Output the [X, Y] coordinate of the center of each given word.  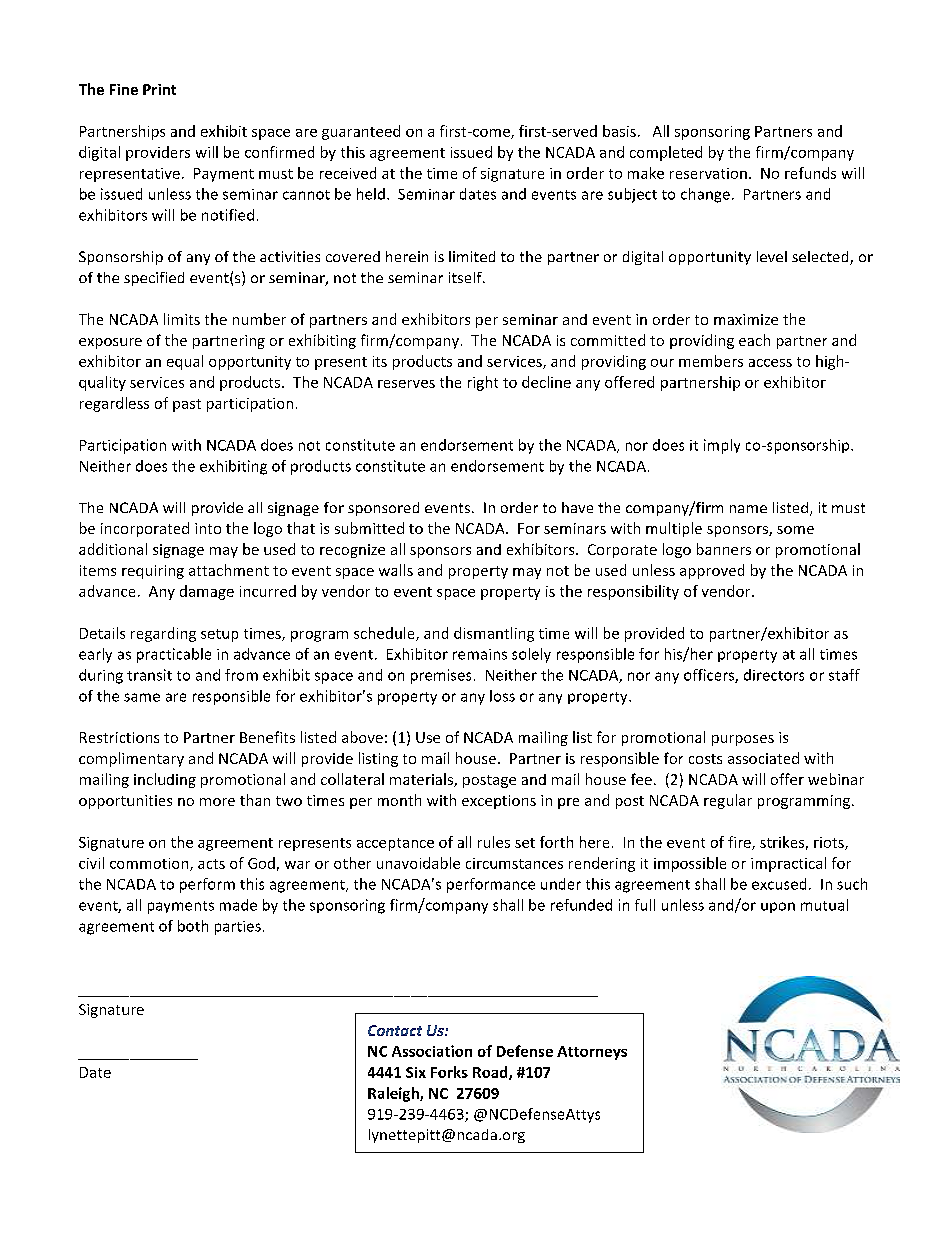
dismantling [494, 634]
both [193, 926]
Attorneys [592, 1053]
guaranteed [361, 132]
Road [491, 1073]
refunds [810, 173]
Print [159, 89]
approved [712, 571]
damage [207, 592]
